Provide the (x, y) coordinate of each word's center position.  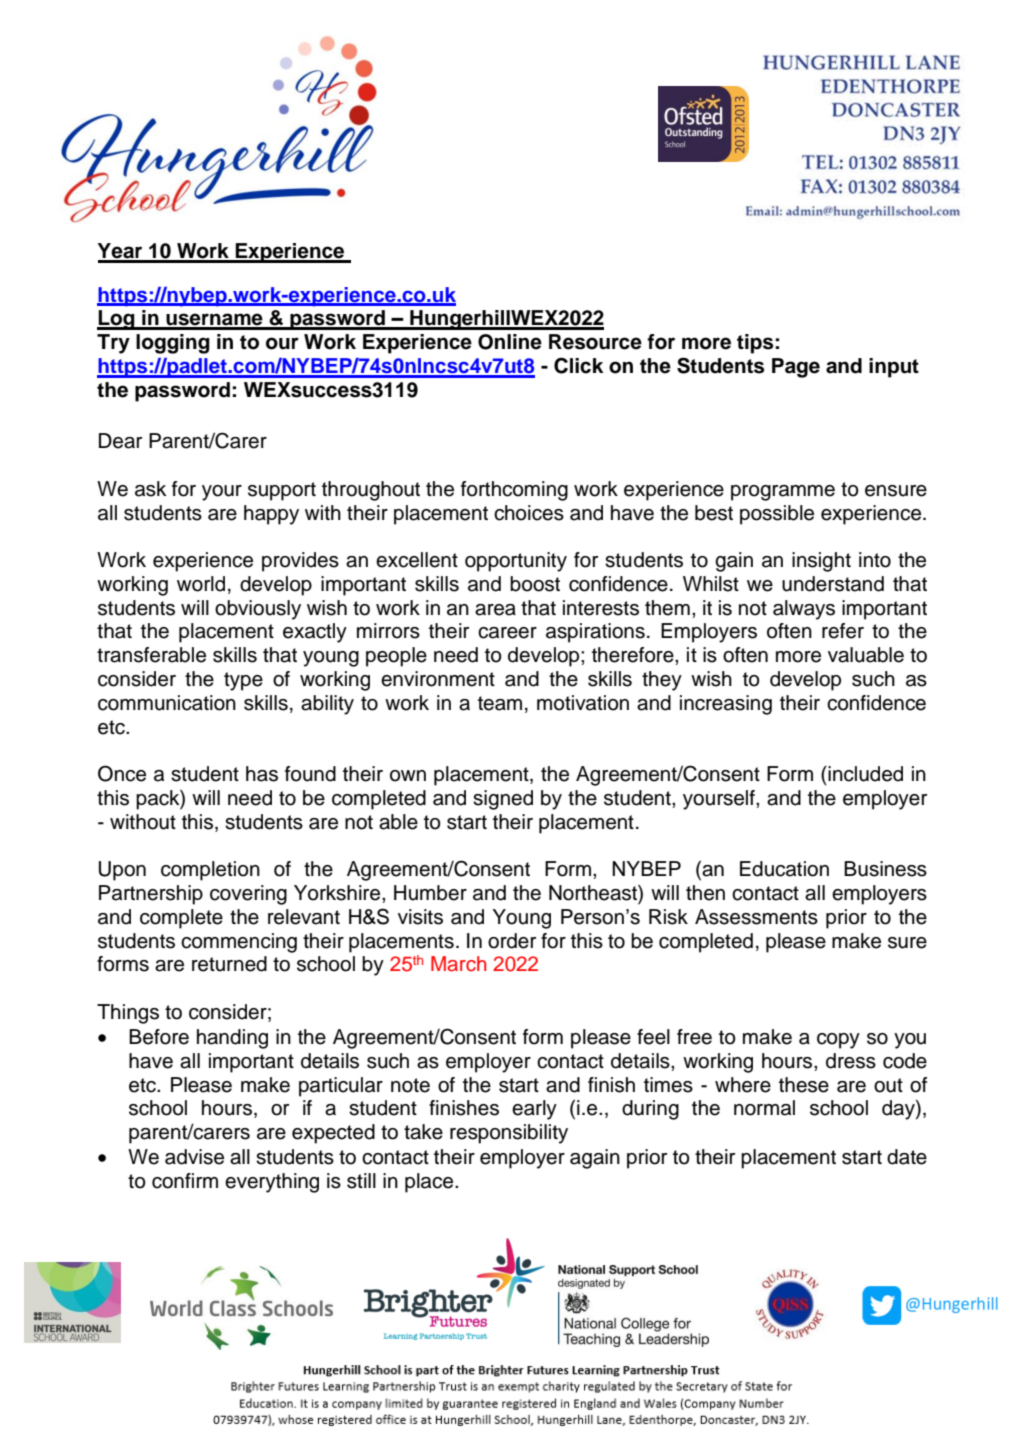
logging (173, 344)
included (864, 774)
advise (194, 1157)
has (262, 774)
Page (796, 368)
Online (510, 342)
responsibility (509, 1134)
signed (503, 800)
